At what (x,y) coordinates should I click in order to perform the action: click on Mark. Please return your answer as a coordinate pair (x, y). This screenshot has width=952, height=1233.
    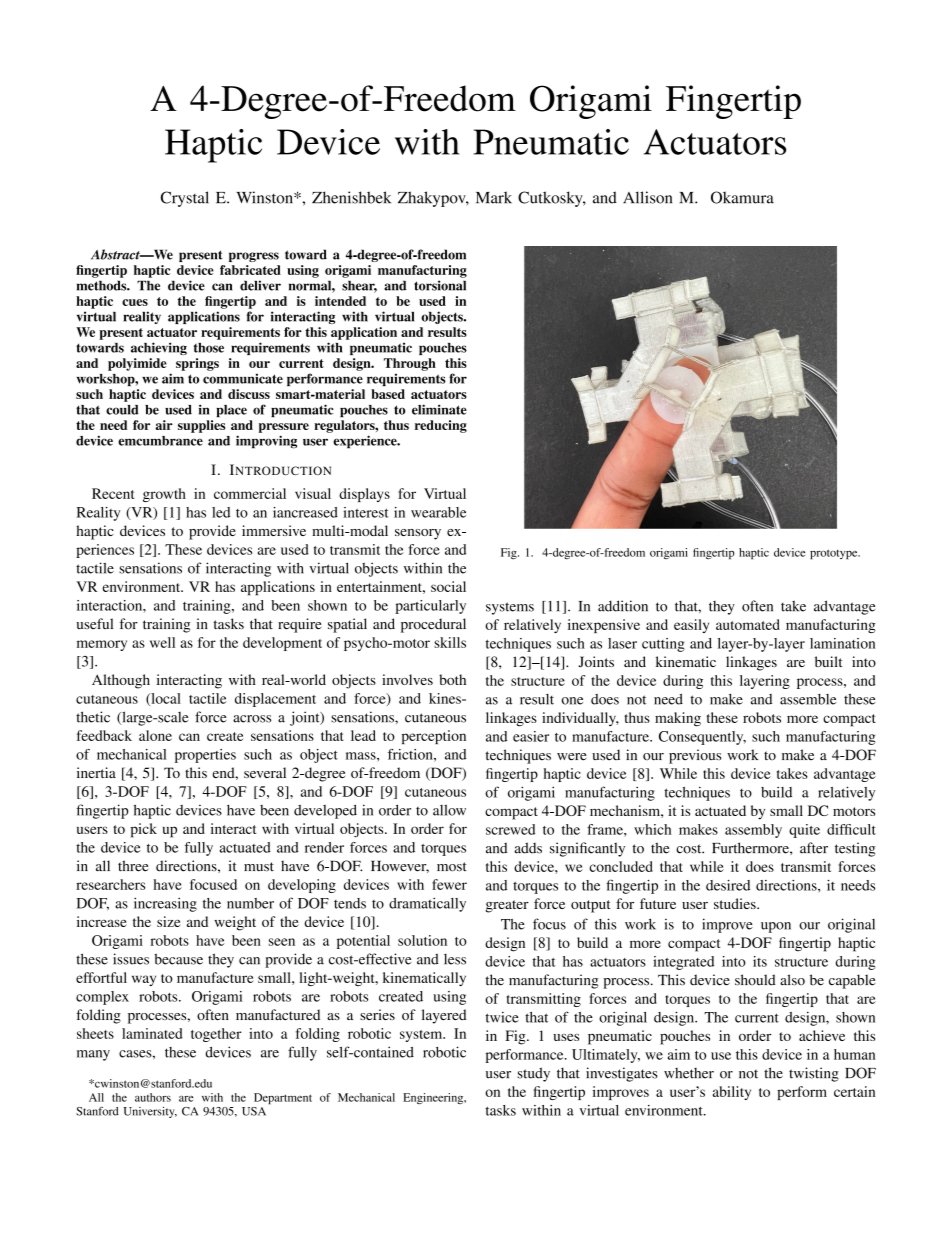
    Looking at the image, I should click on (494, 197).
